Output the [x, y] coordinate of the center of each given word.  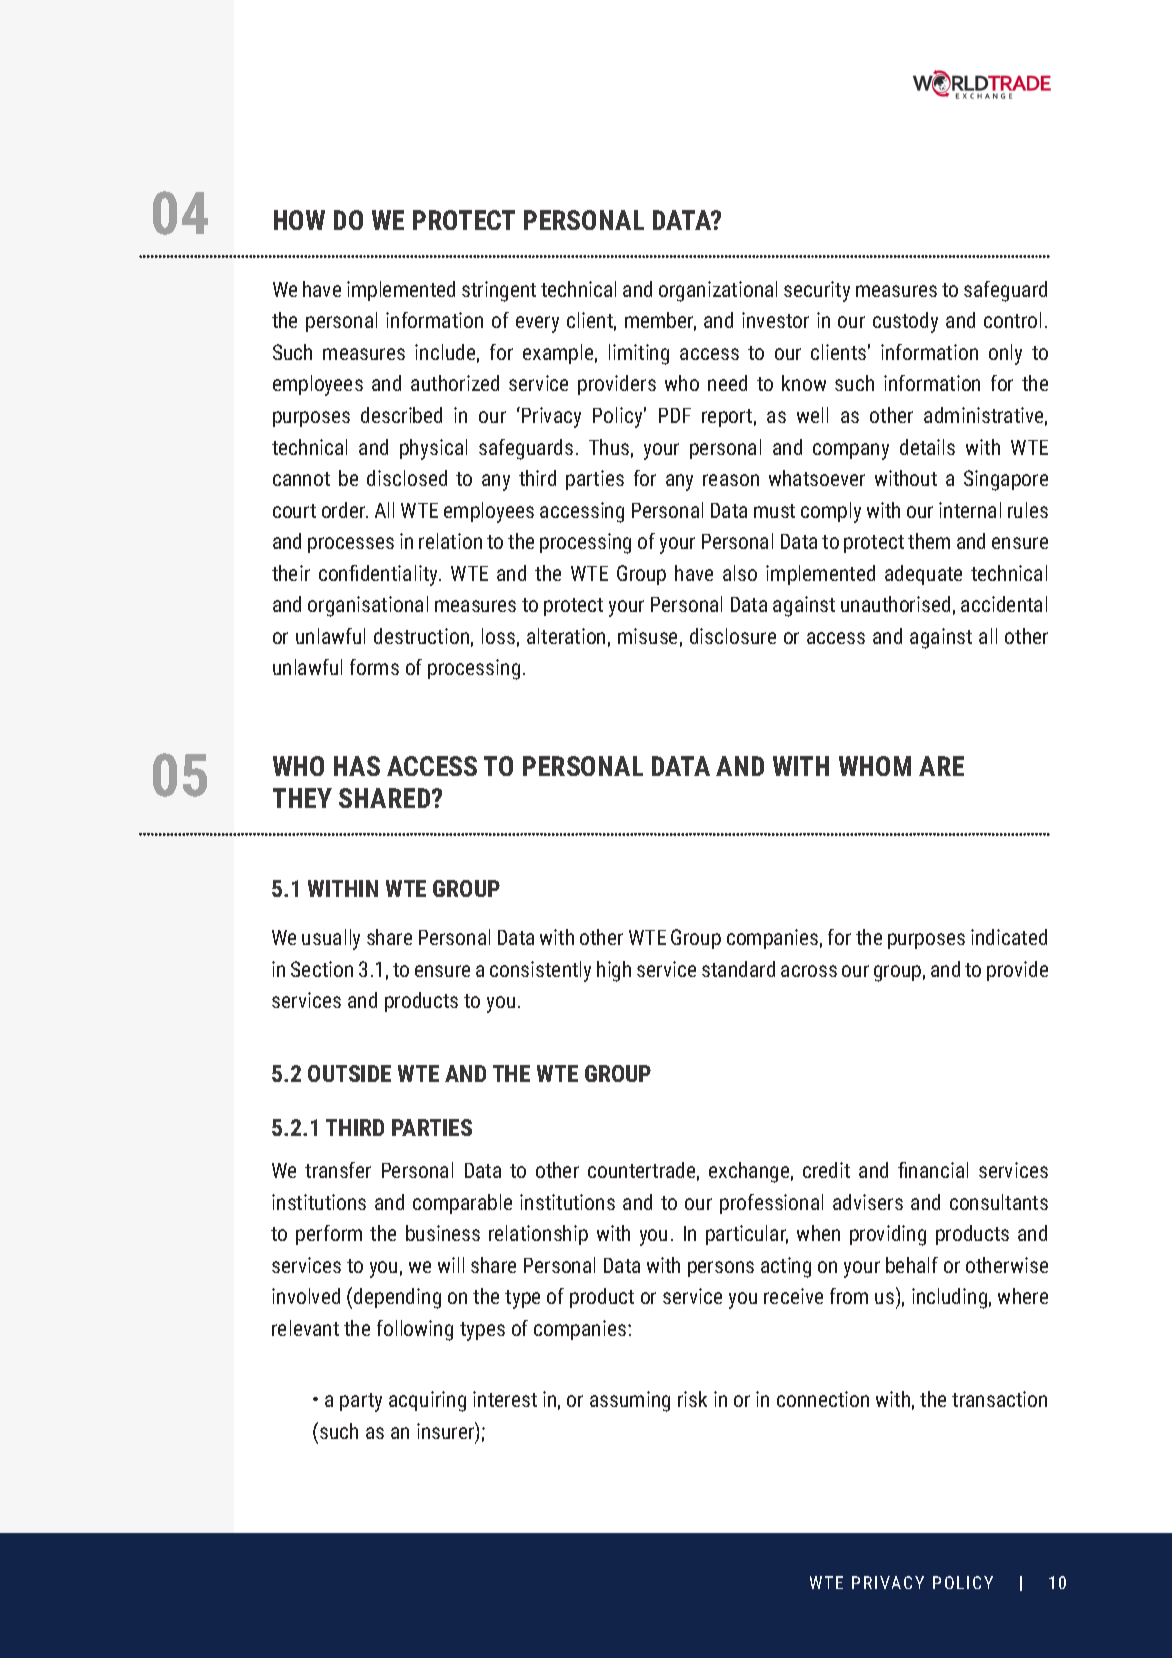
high [614, 971]
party [361, 1402]
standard [738, 969]
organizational [718, 291]
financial [933, 1170]
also [740, 573]
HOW [299, 220]
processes [351, 545]
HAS [357, 766]
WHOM [875, 766]
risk [692, 1399]
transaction [999, 1399]
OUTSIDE [349, 1073]
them [929, 541]
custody [905, 322]
